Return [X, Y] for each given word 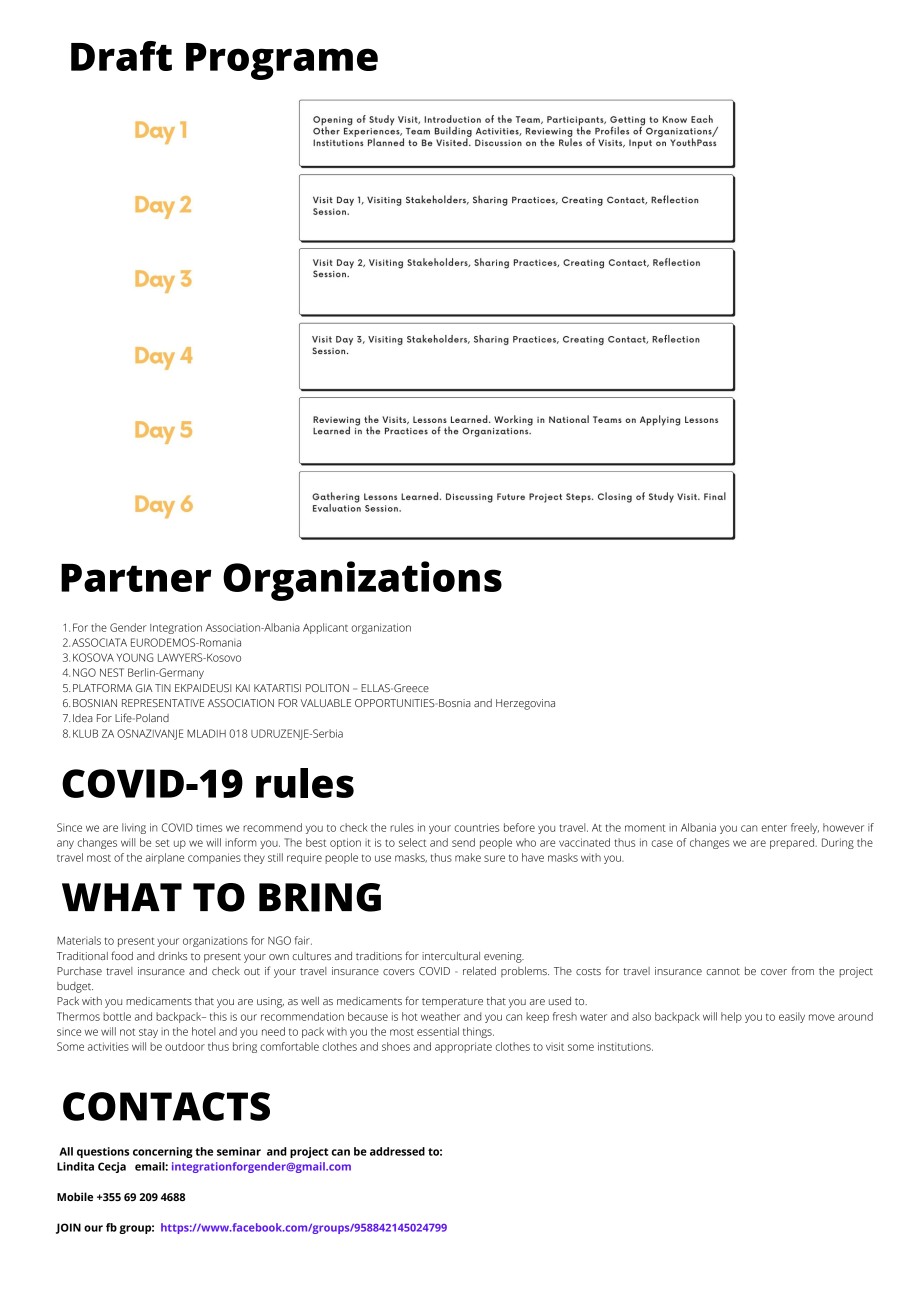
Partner [136, 578]
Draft [121, 56]
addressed [397, 1151]
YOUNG [135, 657]
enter [774, 828]
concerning [163, 1152]
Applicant [325, 628]
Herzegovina [525, 704]
